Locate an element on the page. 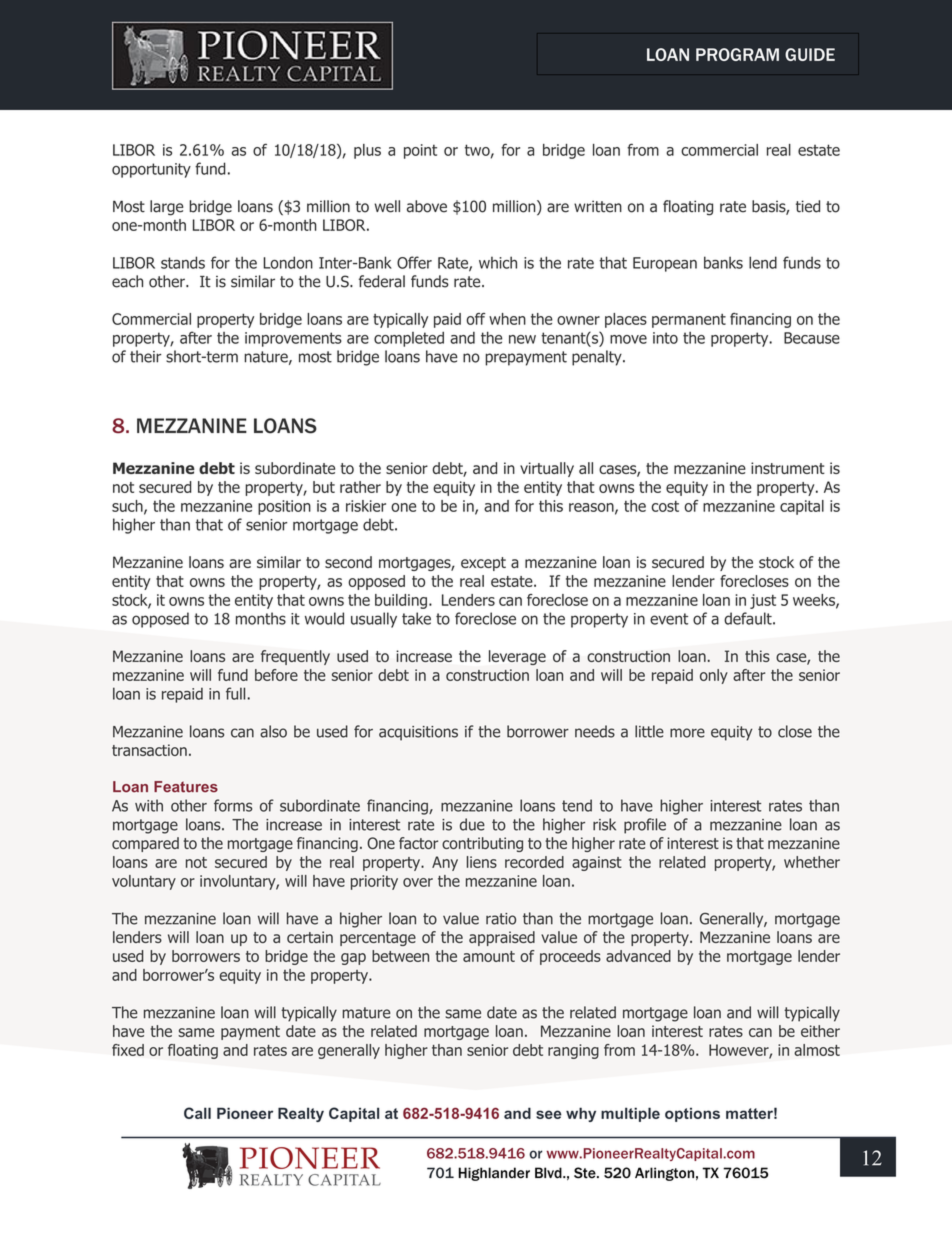  opportunity is located at coordinates (151, 170).
